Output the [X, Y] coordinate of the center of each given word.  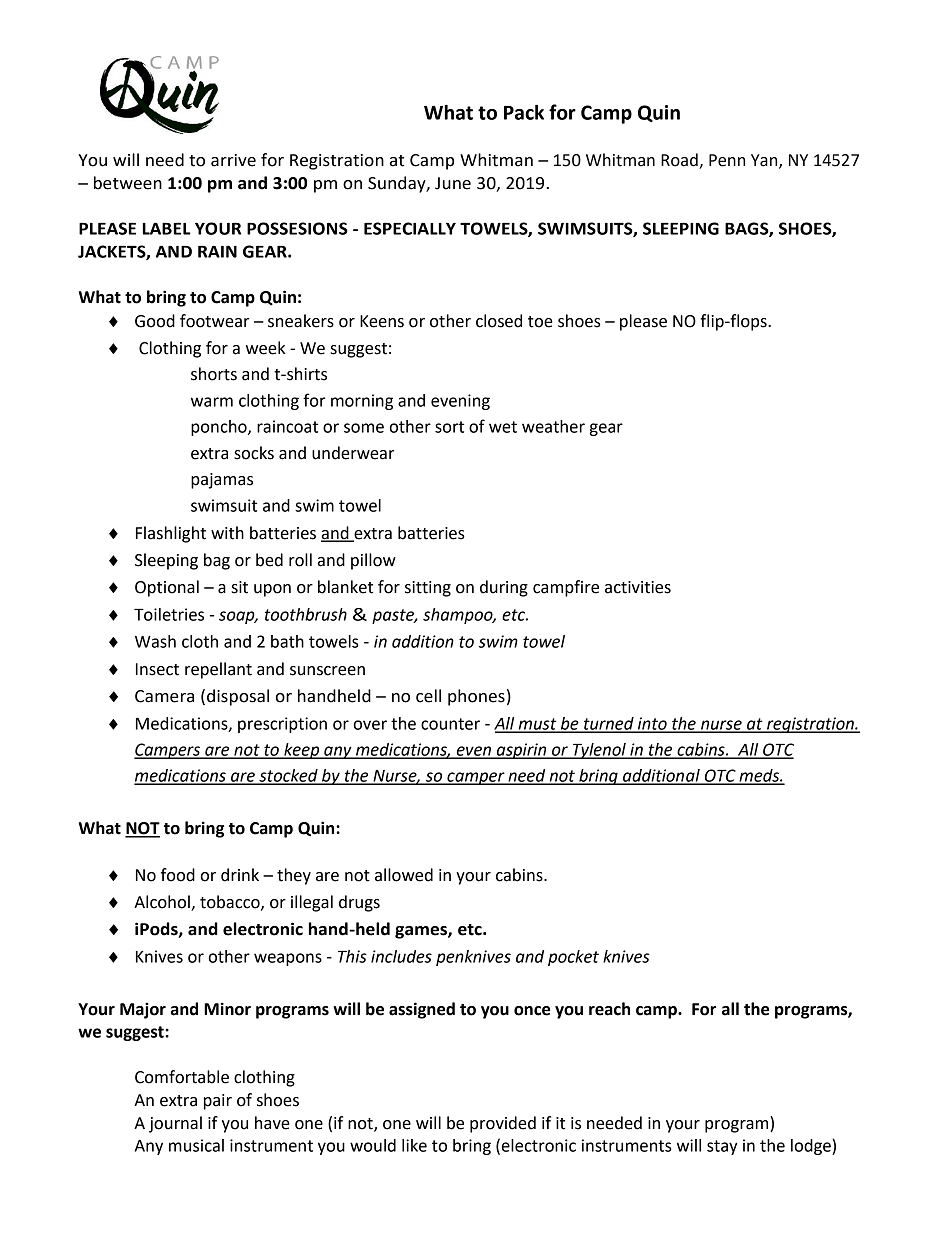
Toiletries [169, 614]
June [453, 183]
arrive [233, 160]
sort [449, 427]
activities [638, 587]
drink [240, 875]
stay [722, 1147]
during [504, 588]
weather [553, 426]
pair [218, 1102]
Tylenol [599, 751]
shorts [214, 374]
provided [503, 1124]
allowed [404, 875]
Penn [727, 160]
